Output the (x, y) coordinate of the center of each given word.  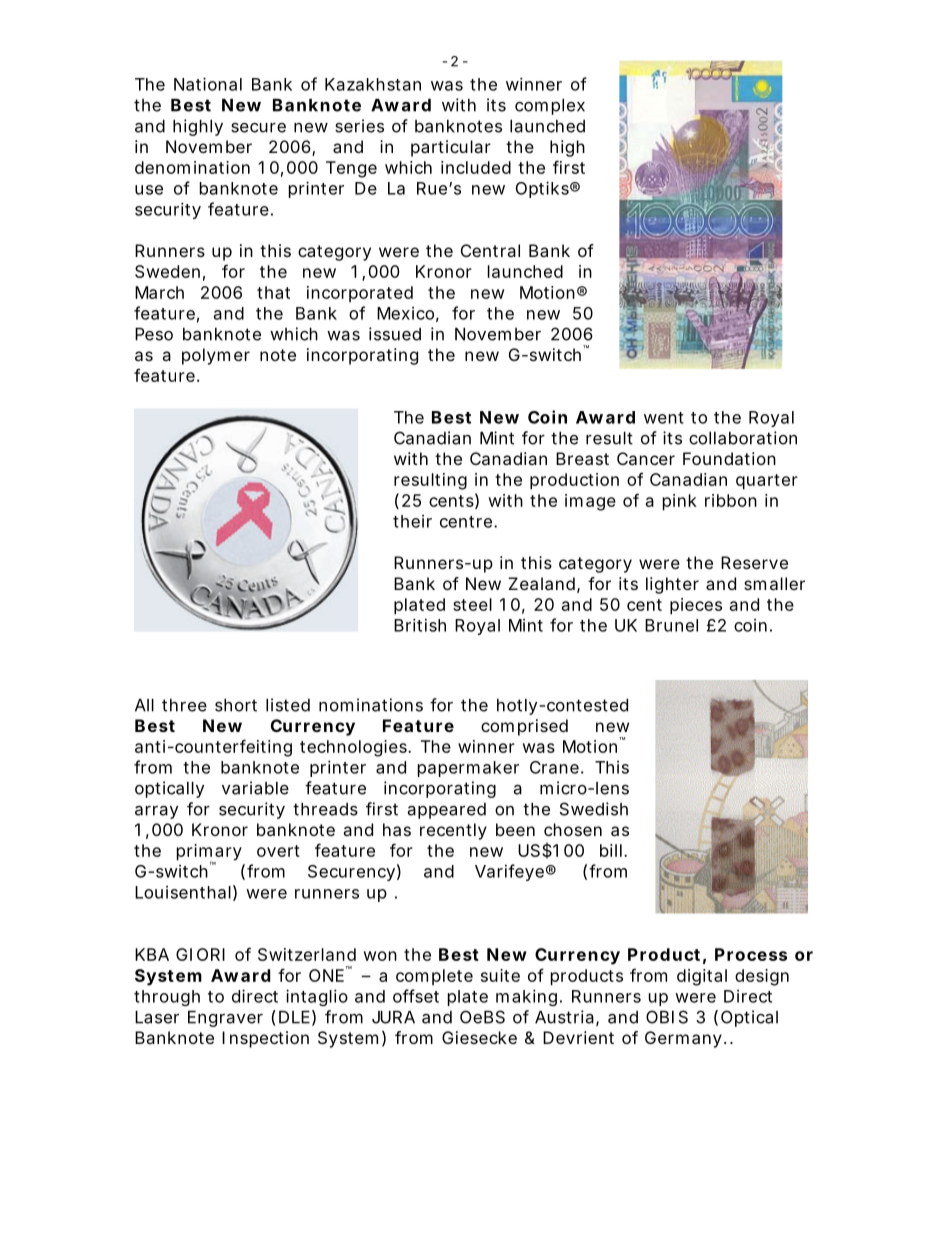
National (208, 84)
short (236, 705)
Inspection (265, 1039)
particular (451, 148)
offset (416, 996)
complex (550, 107)
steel (472, 604)
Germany (683, 1039)
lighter (672, 585)
